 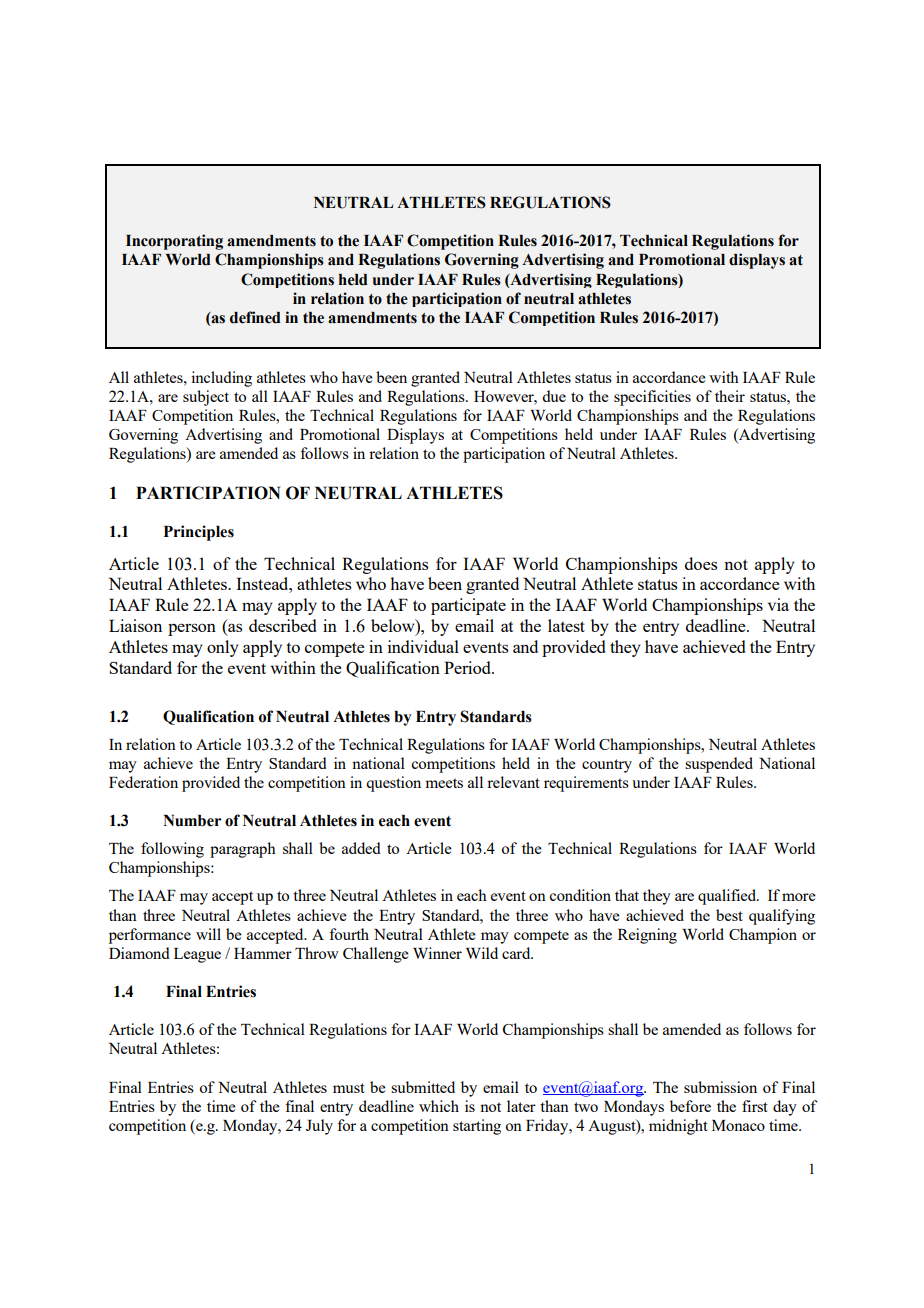 What do you see at coordinates (199, 533) in the document?
I see `Principles` at bounding box center [199, 533].
